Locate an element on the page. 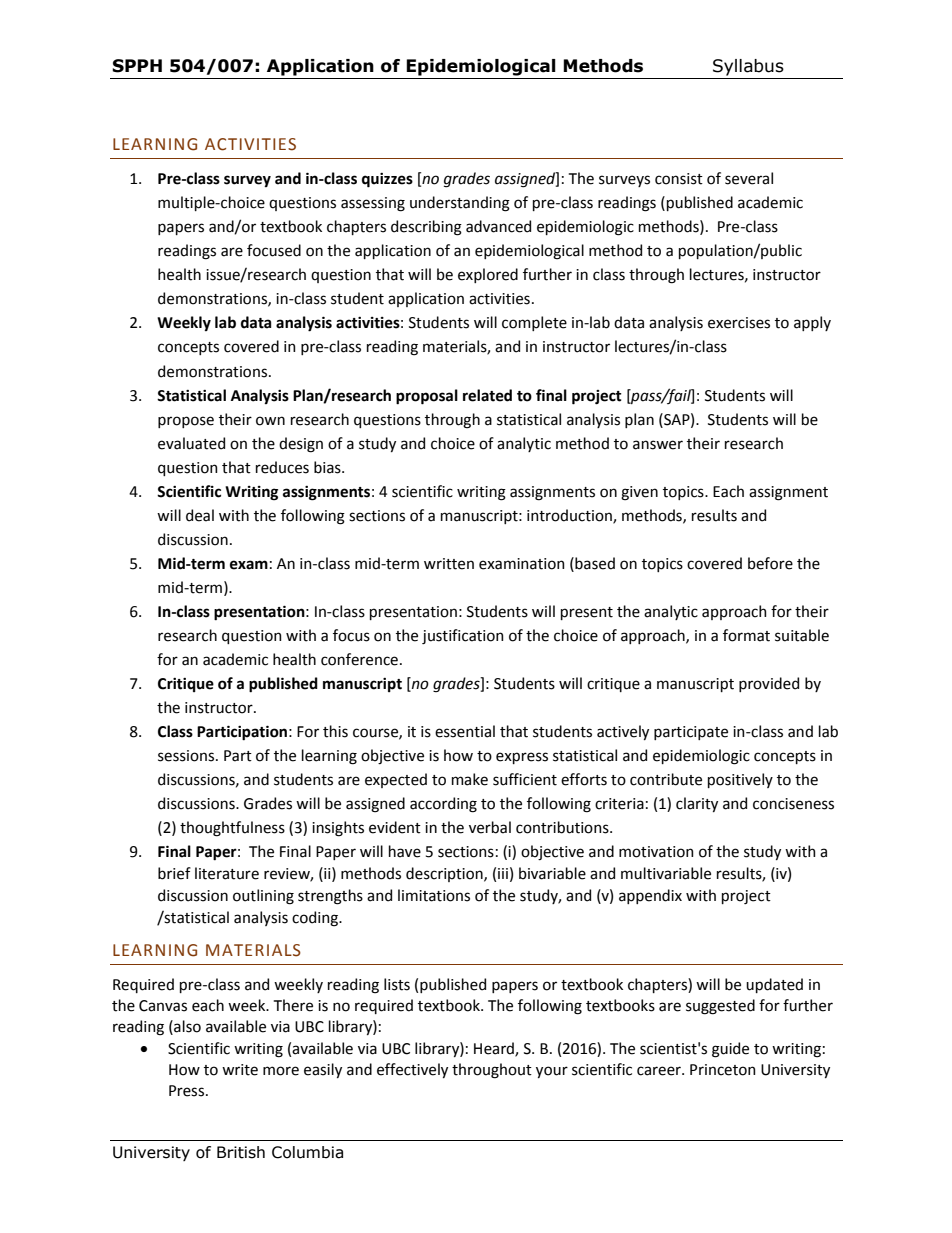 Image resolution: width=952 pixels, height=1233 pixels. format is located at coordinates (746, 635).
